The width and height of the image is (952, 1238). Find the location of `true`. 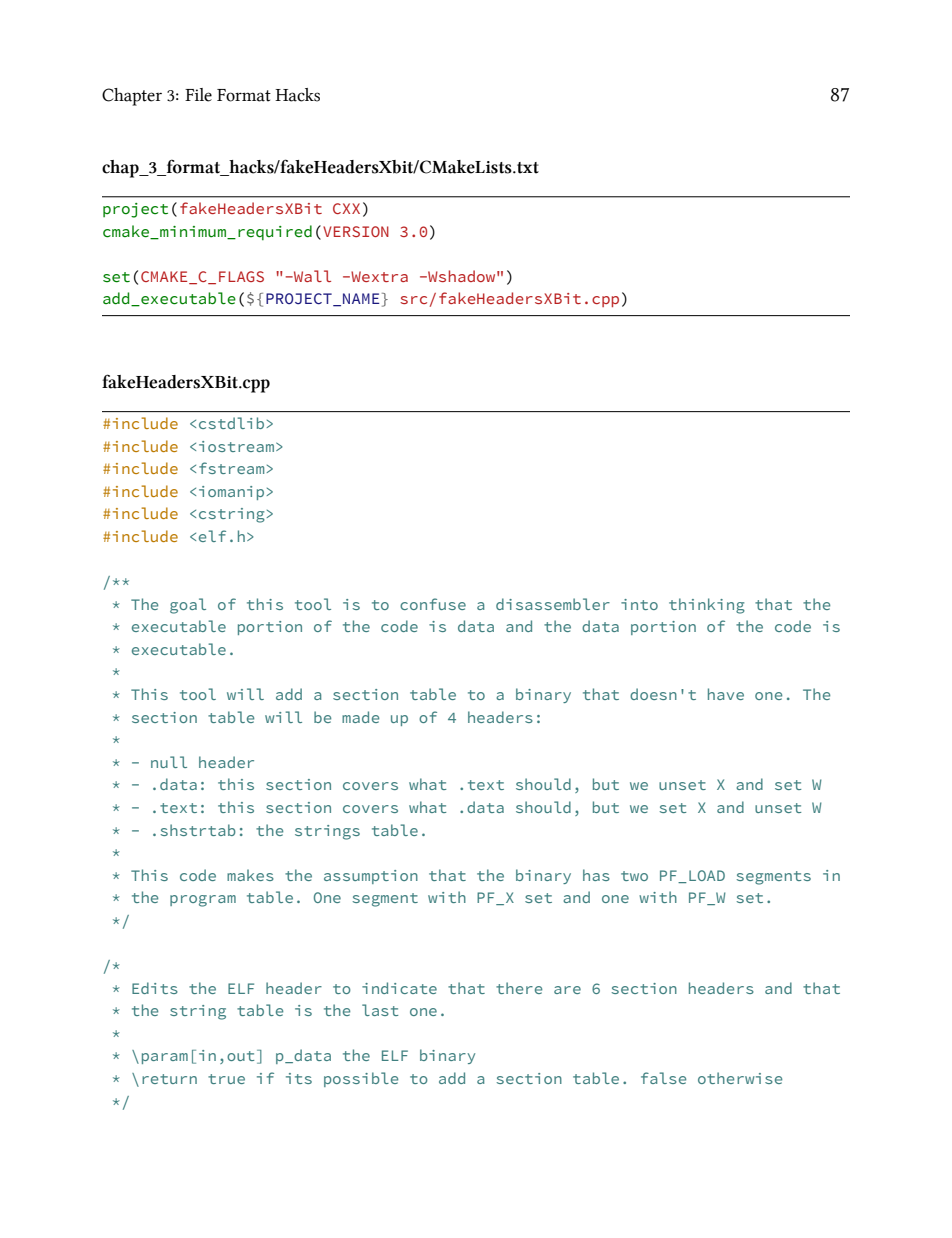

true is located at coordinates (226, 1079).
